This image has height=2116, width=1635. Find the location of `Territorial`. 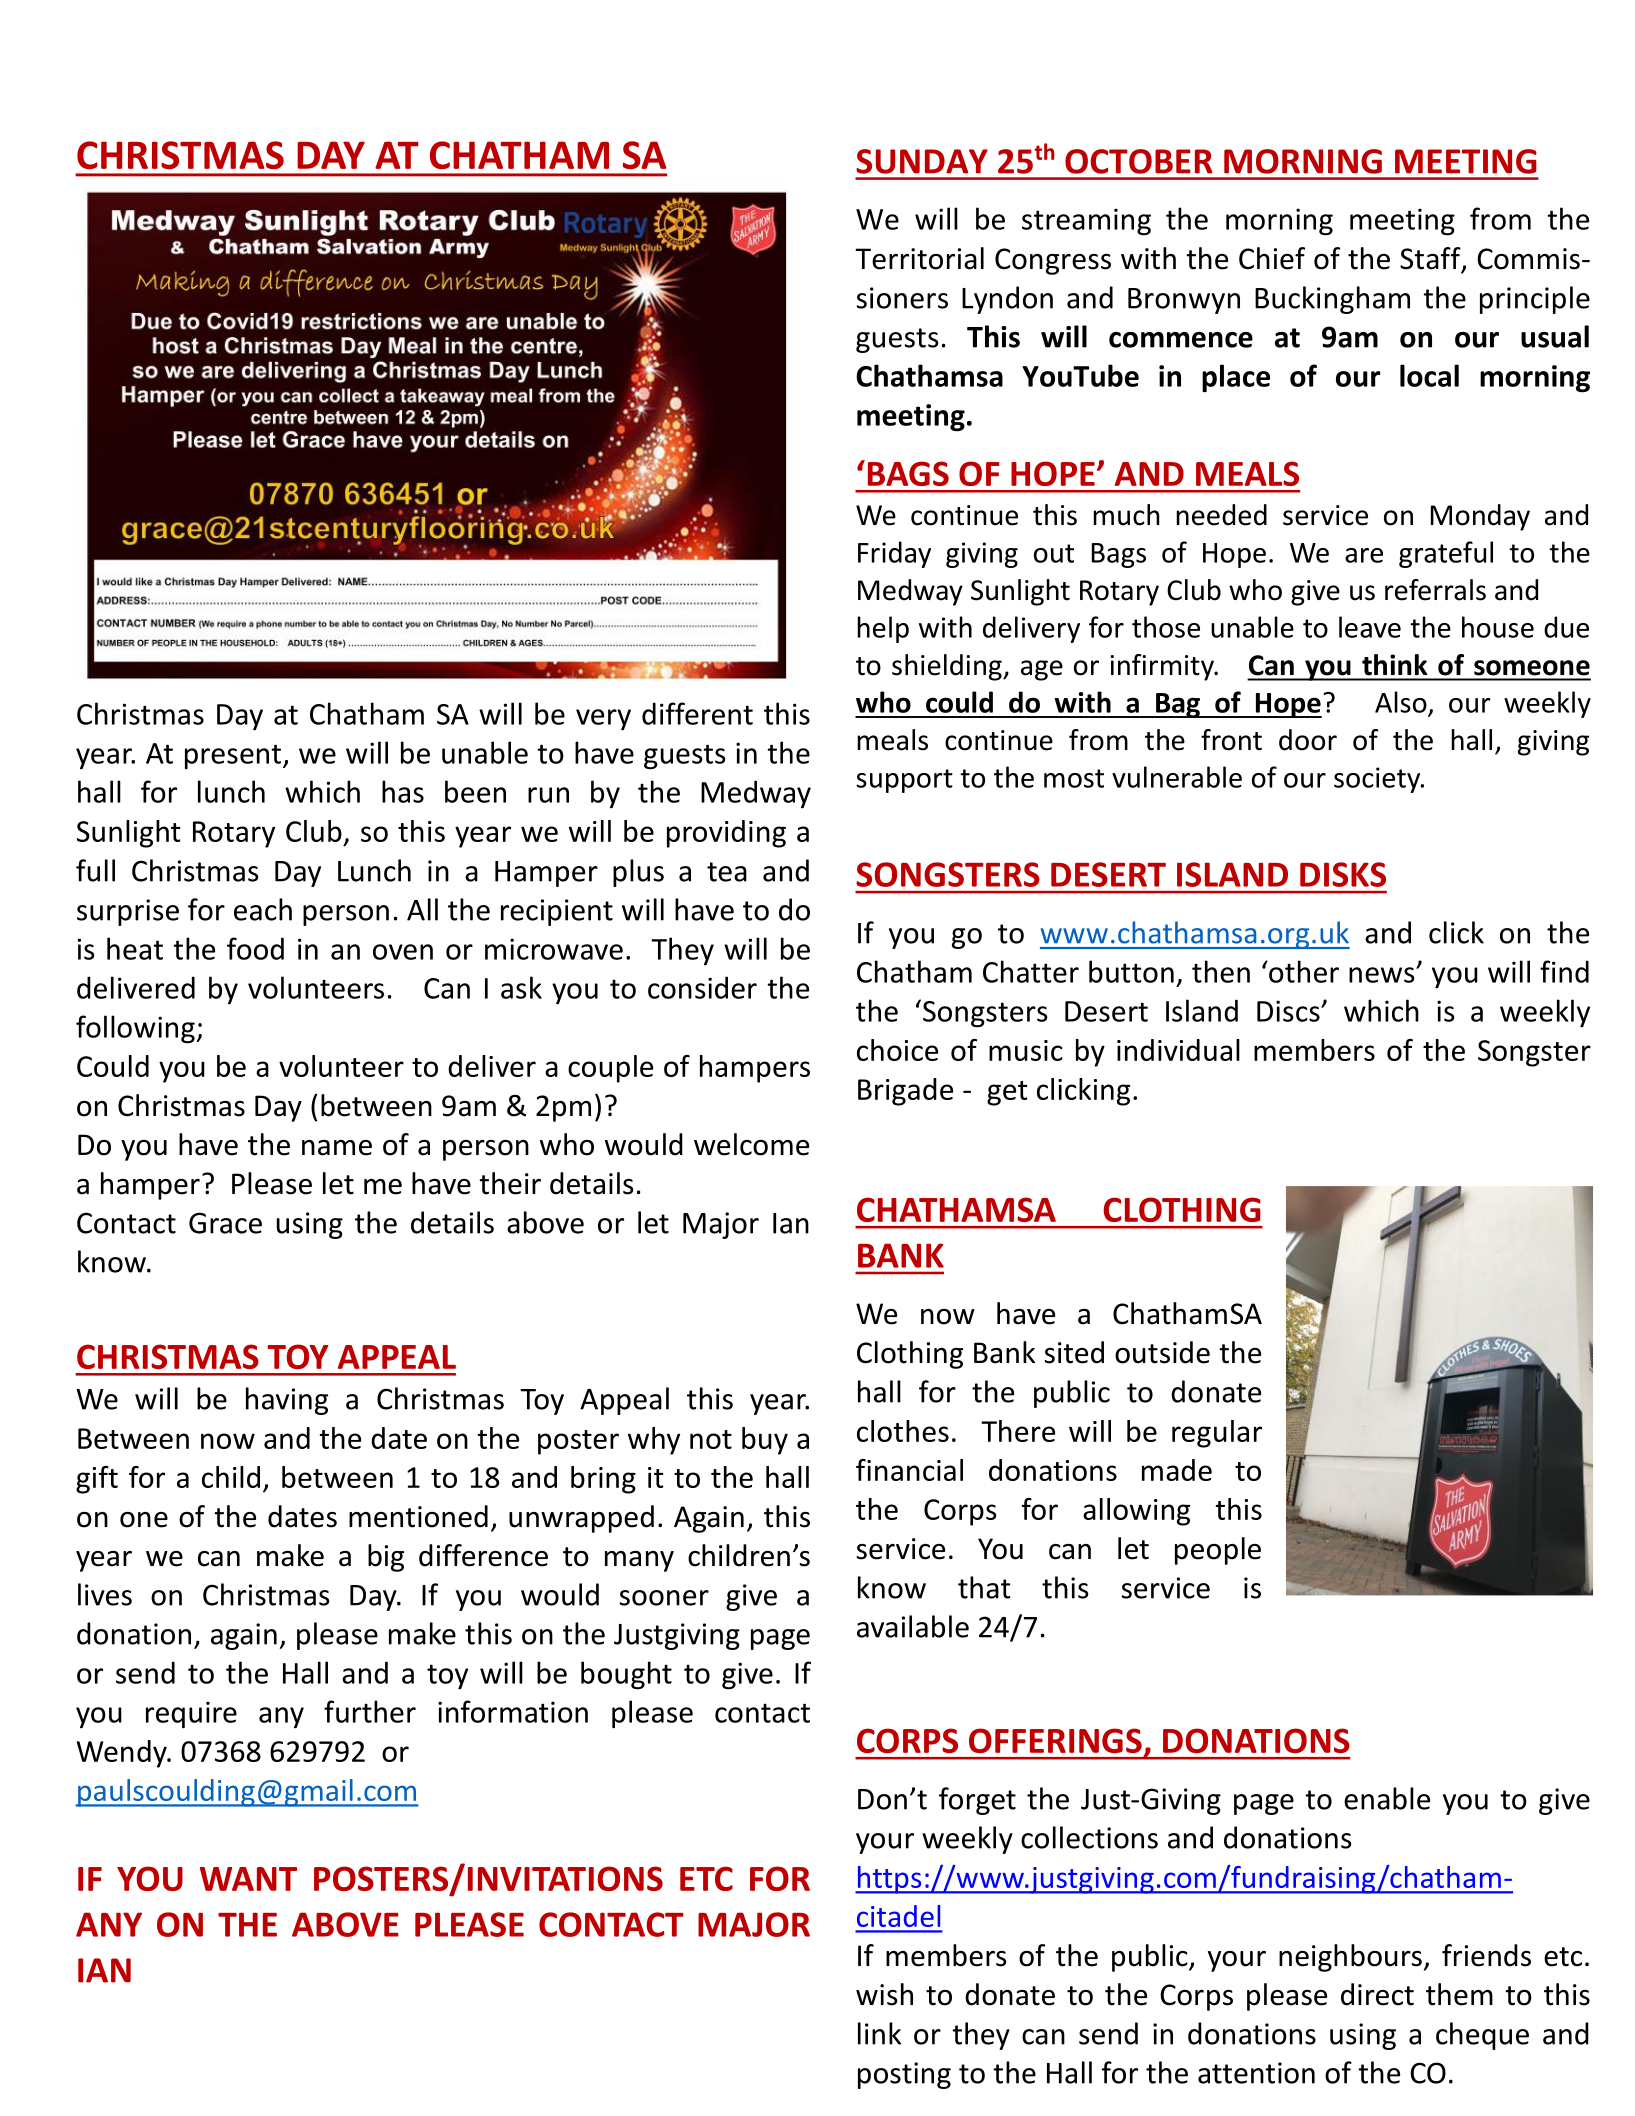

Territorial is located at coordinates (919, 258).
